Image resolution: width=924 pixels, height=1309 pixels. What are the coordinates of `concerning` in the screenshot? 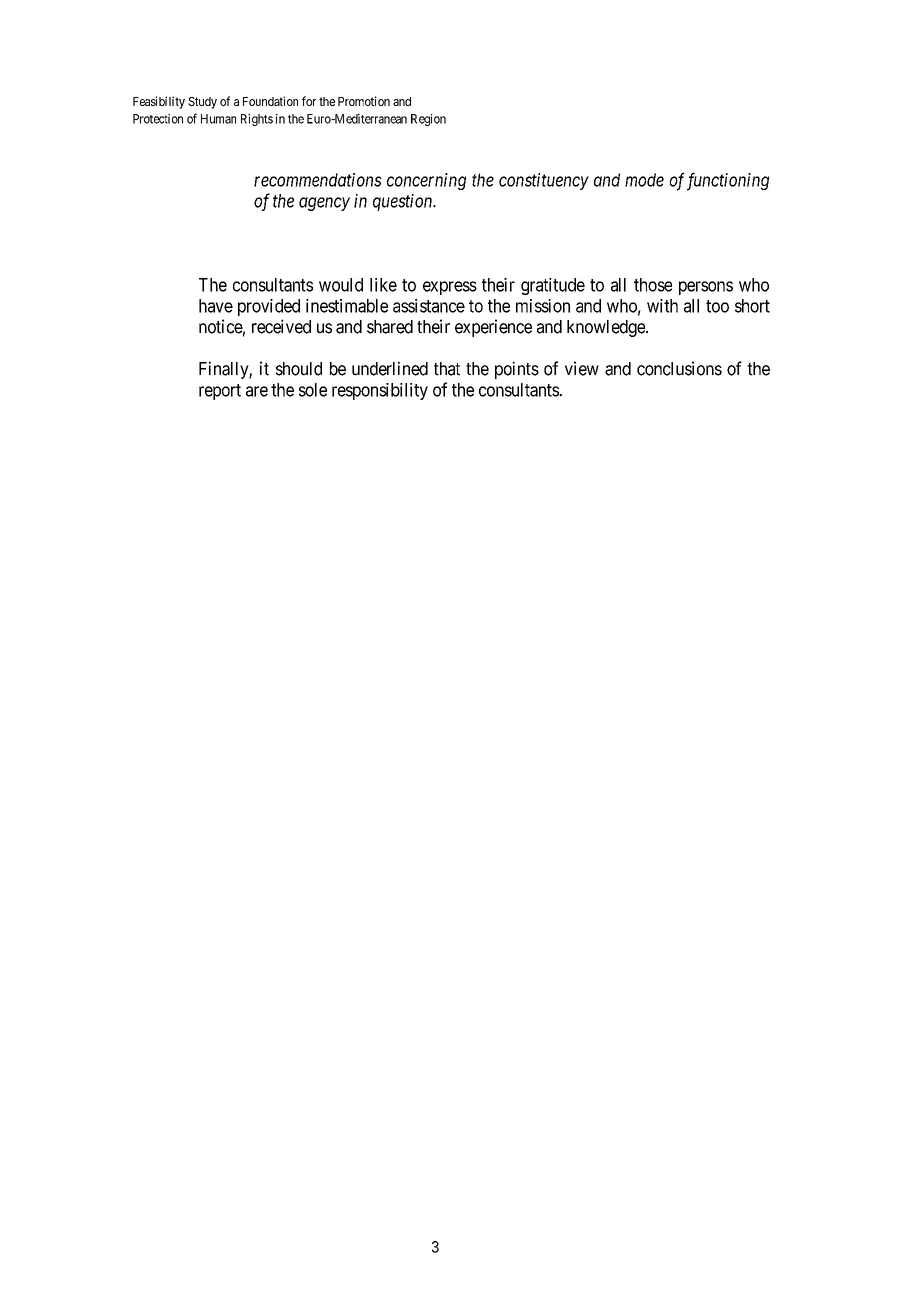 It's located at (426, 181).
